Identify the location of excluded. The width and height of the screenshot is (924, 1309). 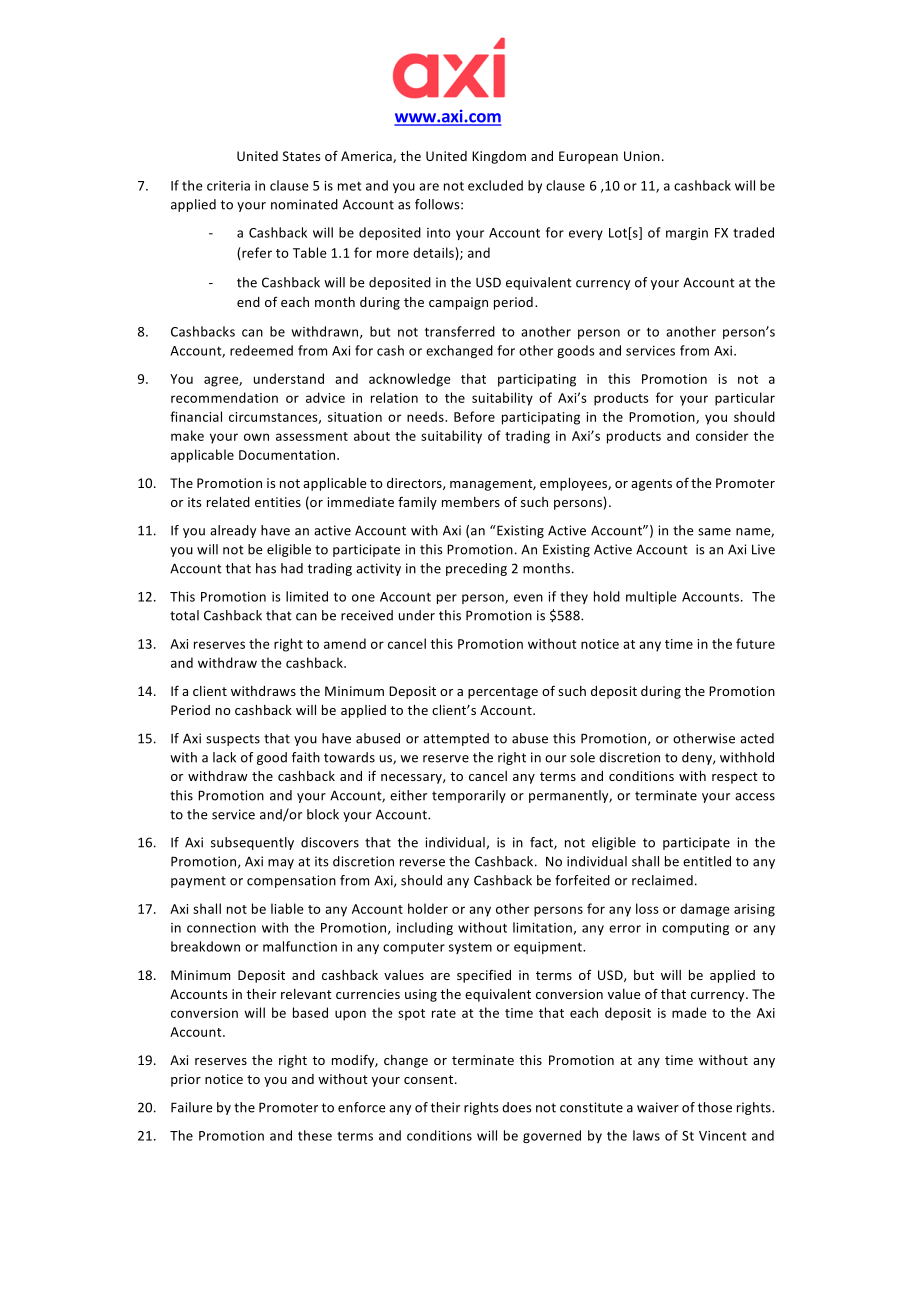
(495, 185).
